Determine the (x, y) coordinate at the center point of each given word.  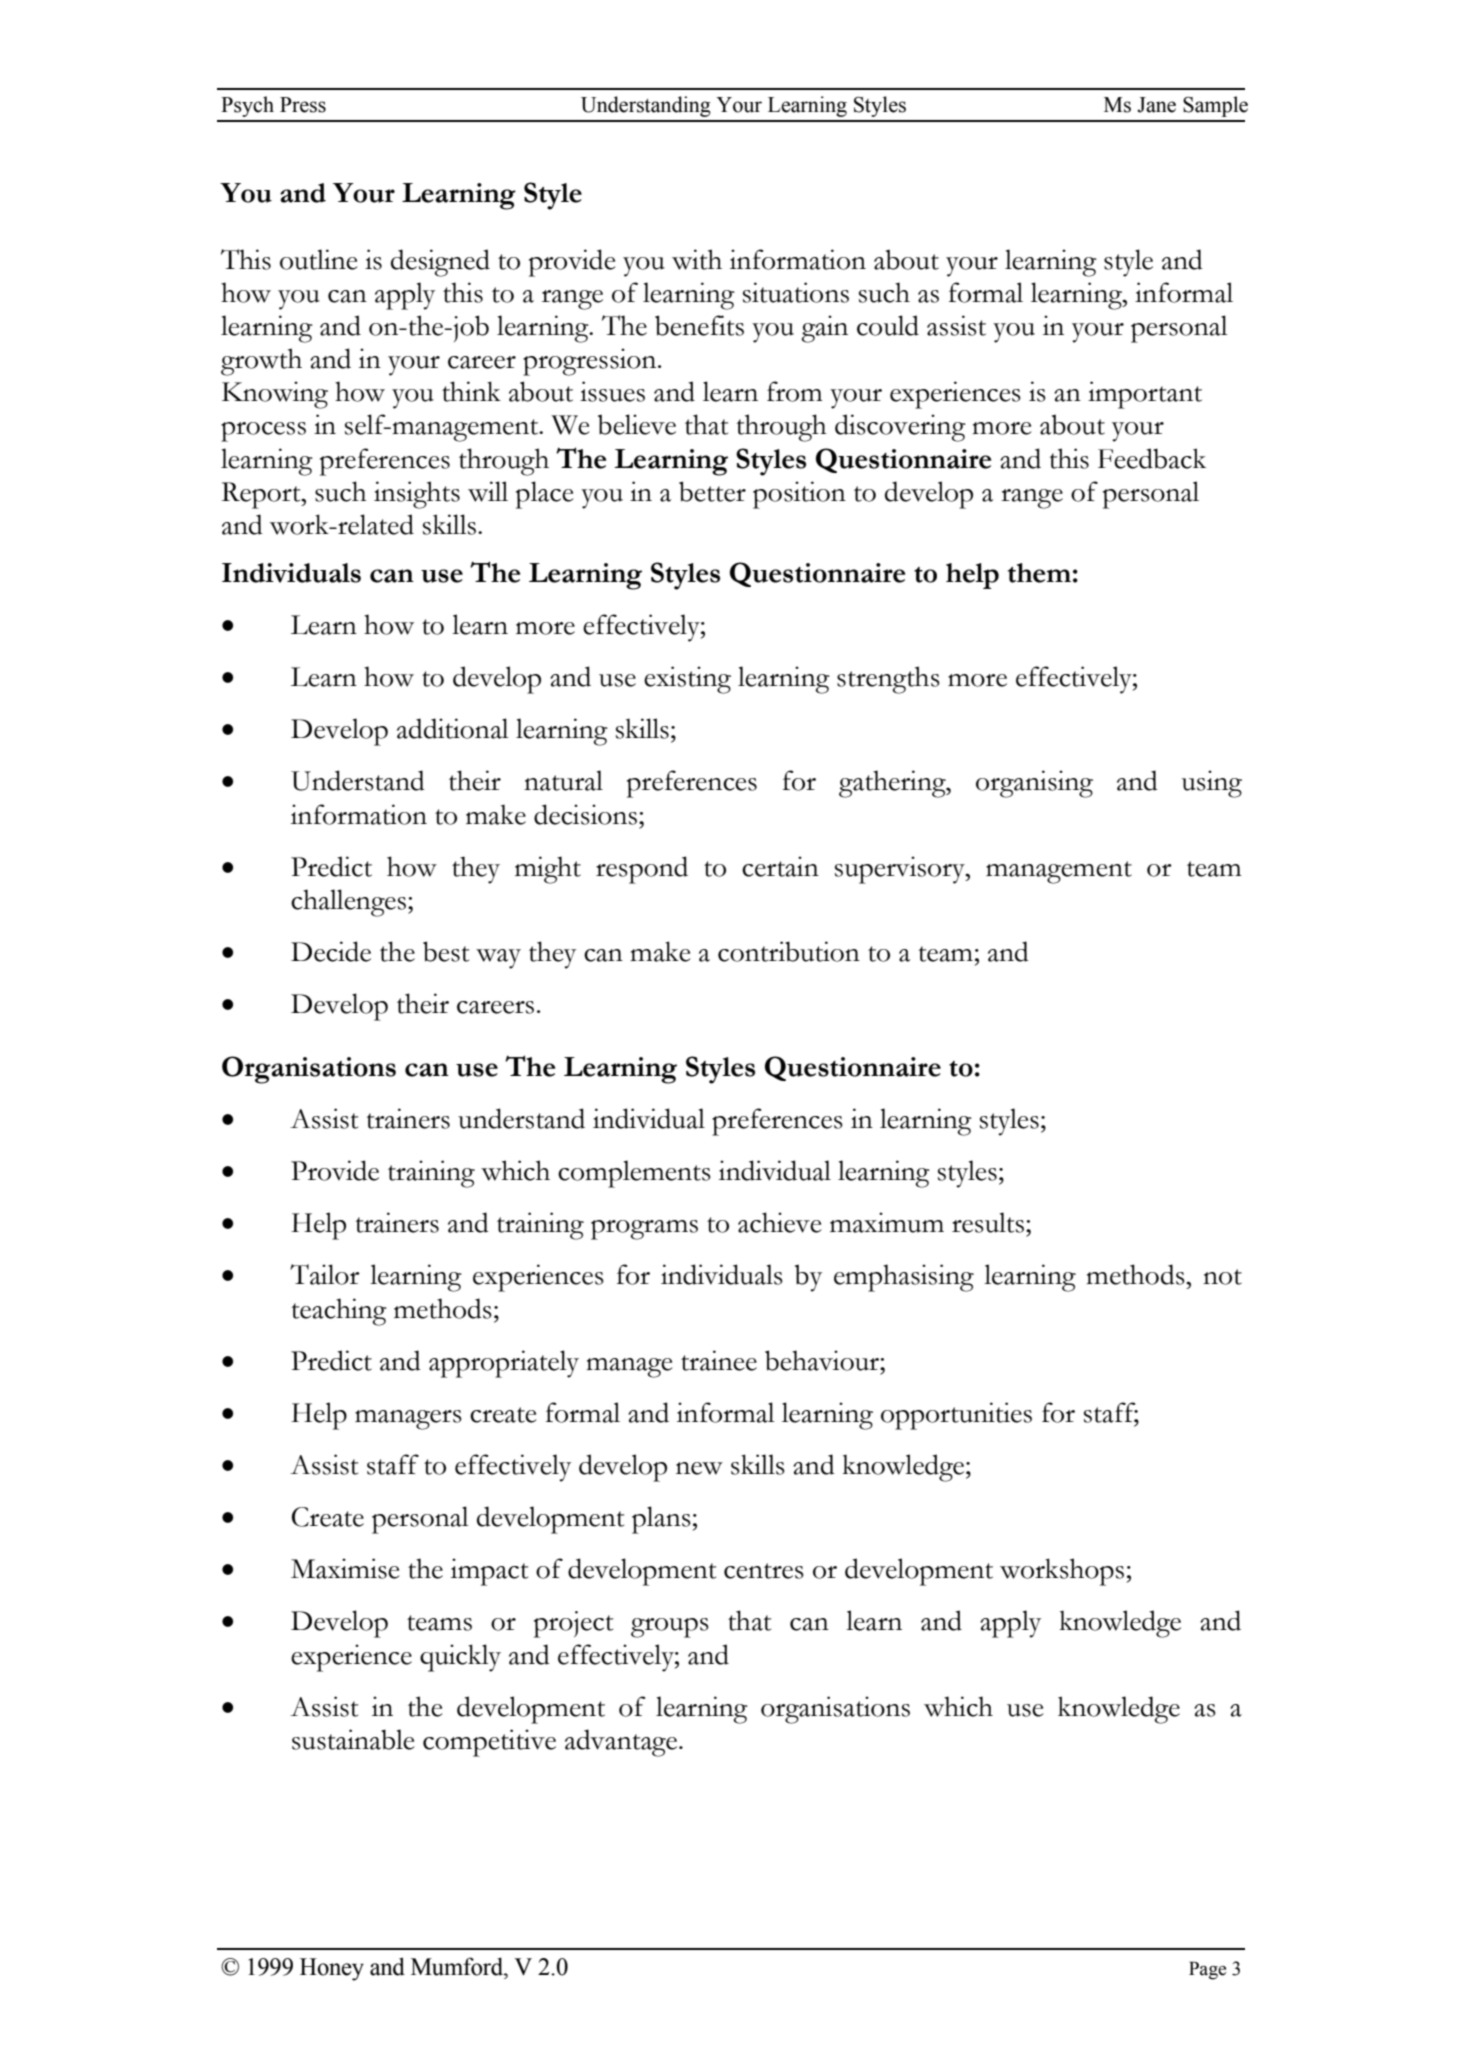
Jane (1156, 105)
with (697, 259)
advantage (622, 1743)
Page (1207, 1970)
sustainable (353, 1739)
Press (303, 105)
